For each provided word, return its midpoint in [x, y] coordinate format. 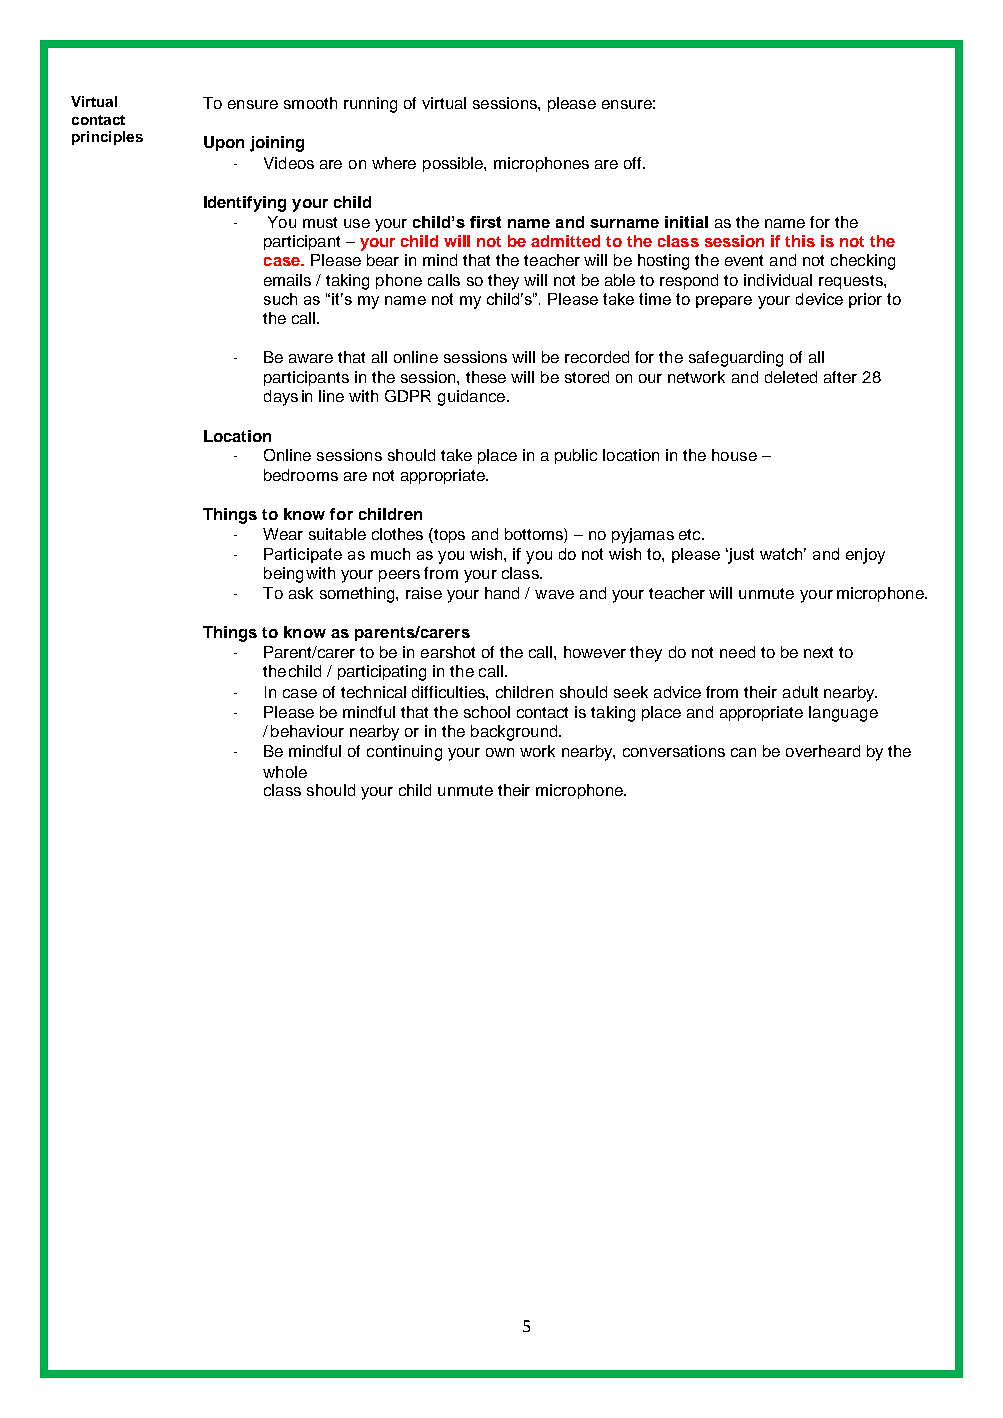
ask [301, 593]
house [734, 455]
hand [502, 593]
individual [778, 280]
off [634, 163]
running [370, 105]
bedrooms [301, 475]
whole [285, 772]
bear [383, 260]
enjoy [865, 556]
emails [287, 280]
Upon [224, 143]
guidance [471, 398]
